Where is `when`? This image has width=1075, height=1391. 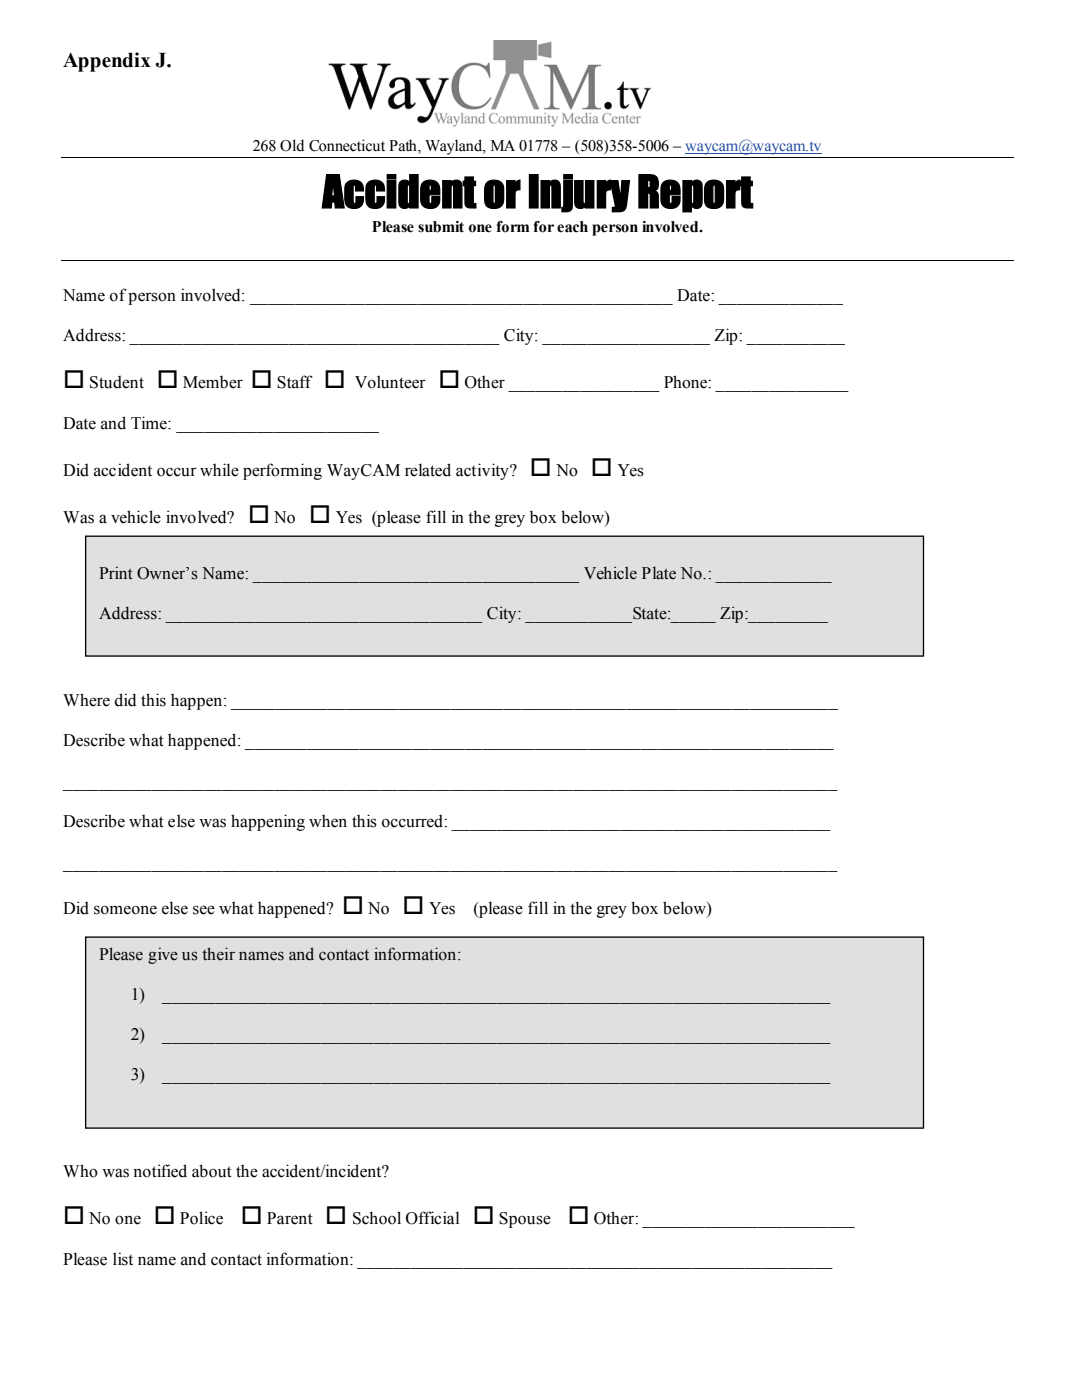 when is located at coordinates (328, 821).
